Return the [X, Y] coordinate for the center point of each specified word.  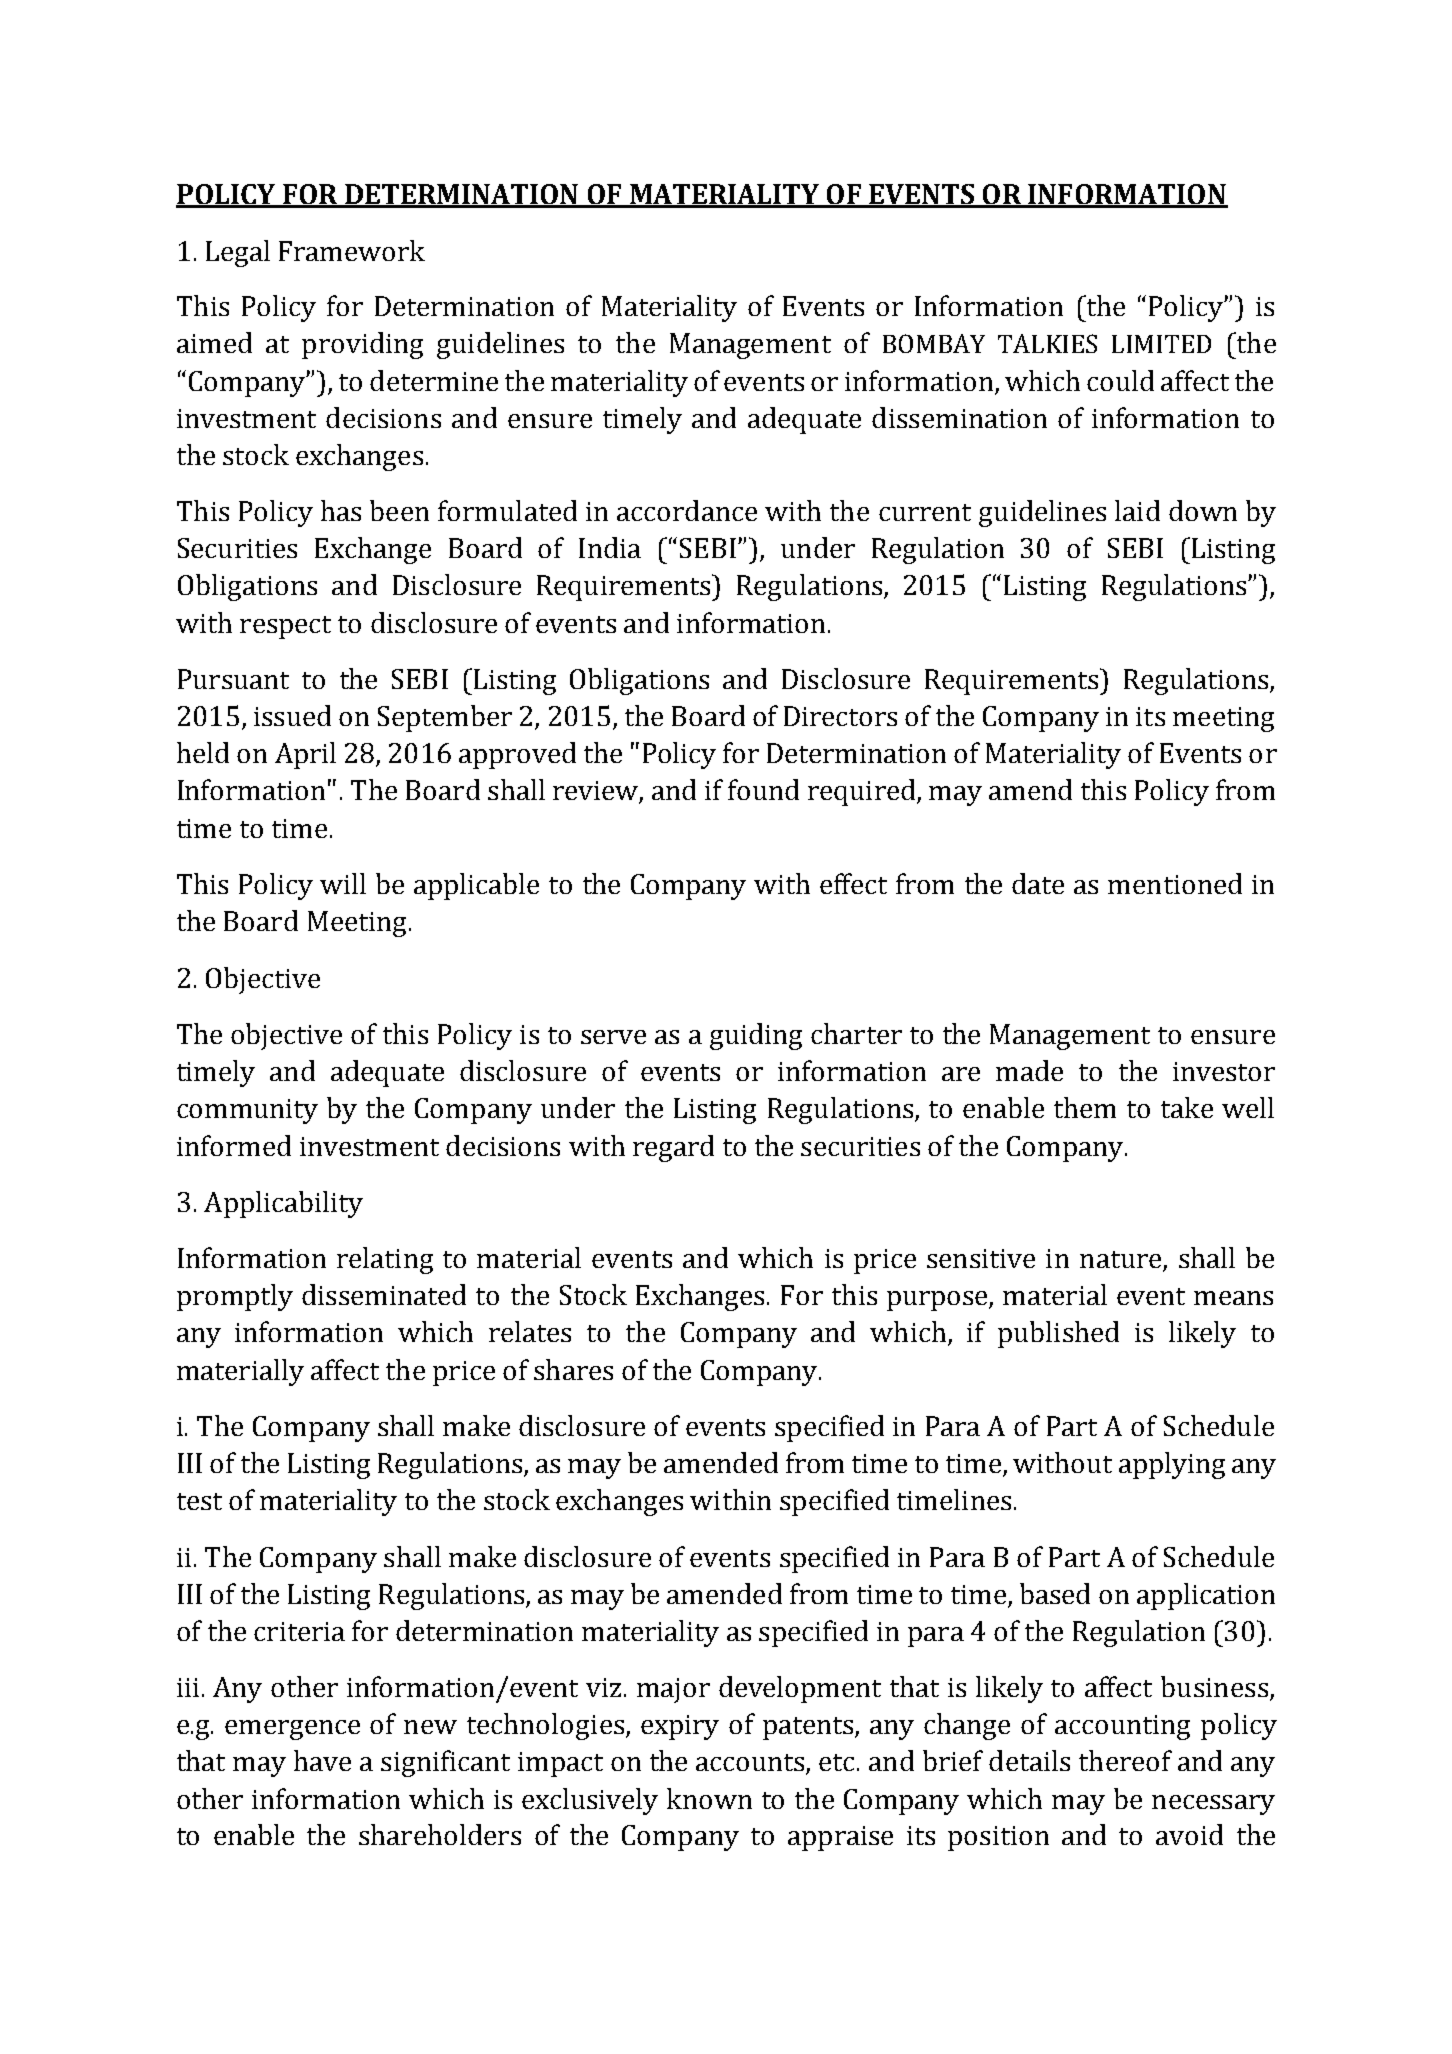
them [1085, 1107]
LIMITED [1161, 344]
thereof [1125, 1760]
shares [573, 1369]
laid [1137, 510]
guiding [756, 1036]
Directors [840, 716]
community [247, 1111]
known [709, 1798]
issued [292, 715]
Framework [352, 250]
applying [1172, 1465]
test [199, 1501]
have [322, 1760]
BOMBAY [934, 343]
